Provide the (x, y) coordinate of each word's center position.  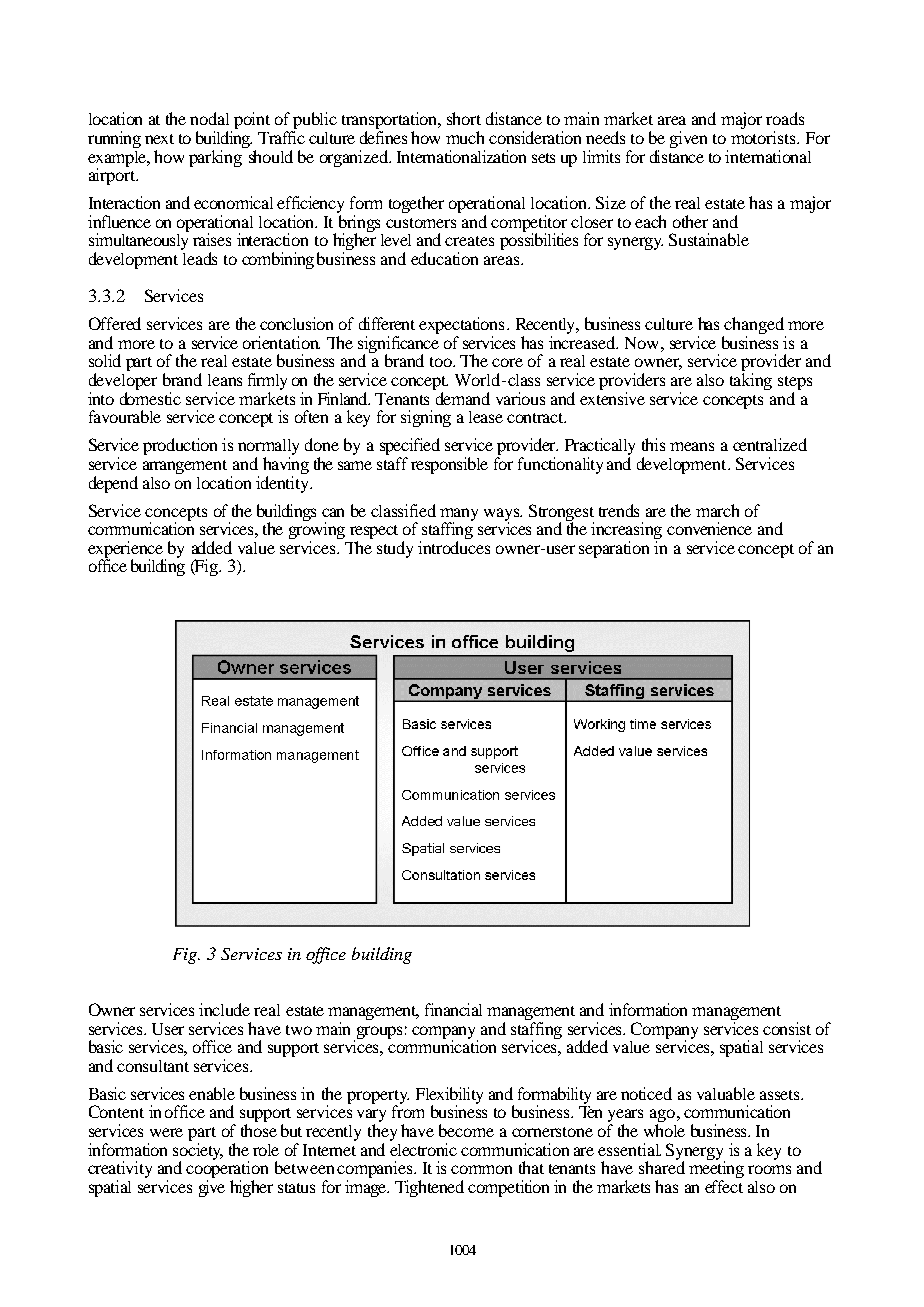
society (198, 1151)
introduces (454, 547)
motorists (764, 137)
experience (127, 550)
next (159, 139)
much (465, 137)
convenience (709, 528)
